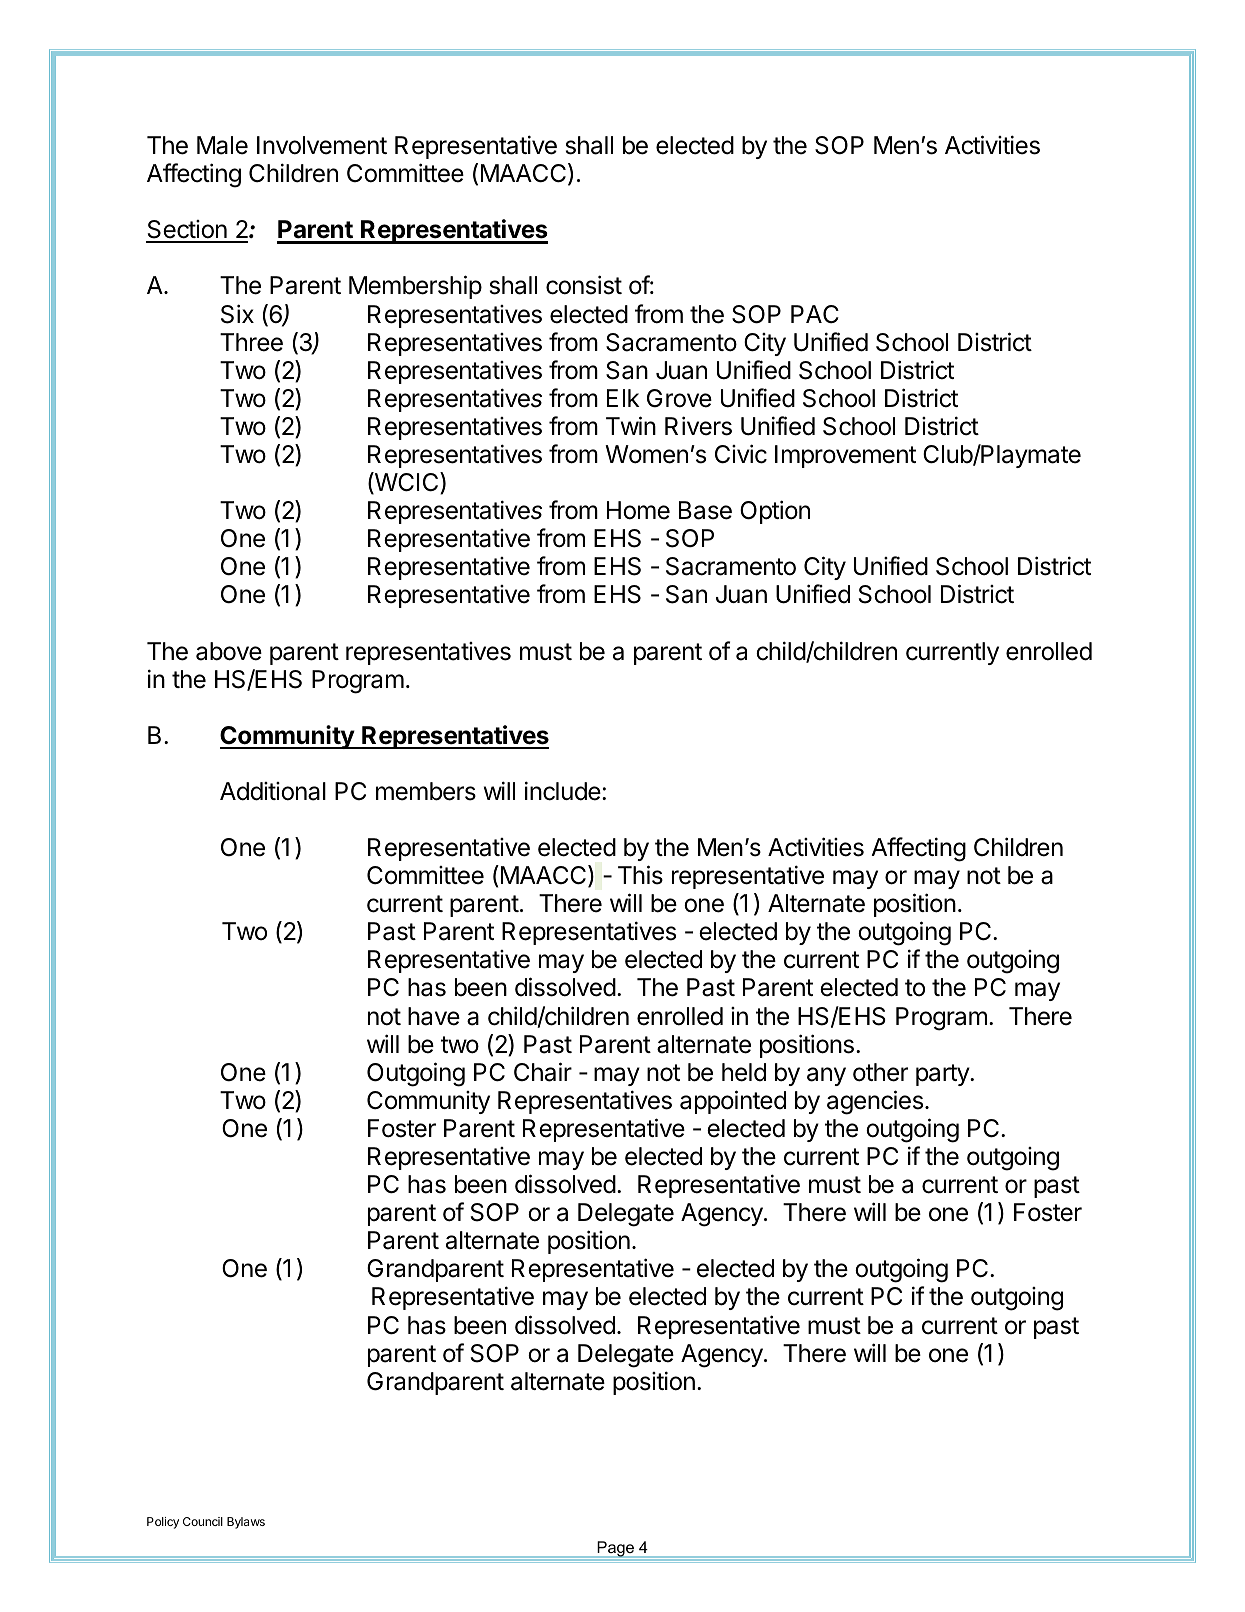 Image resolution: width=1245 pixels, height=1612 pixels. Describe the element at coordinates (616, 1549) in the screenshot. I see `Page` at that location.
